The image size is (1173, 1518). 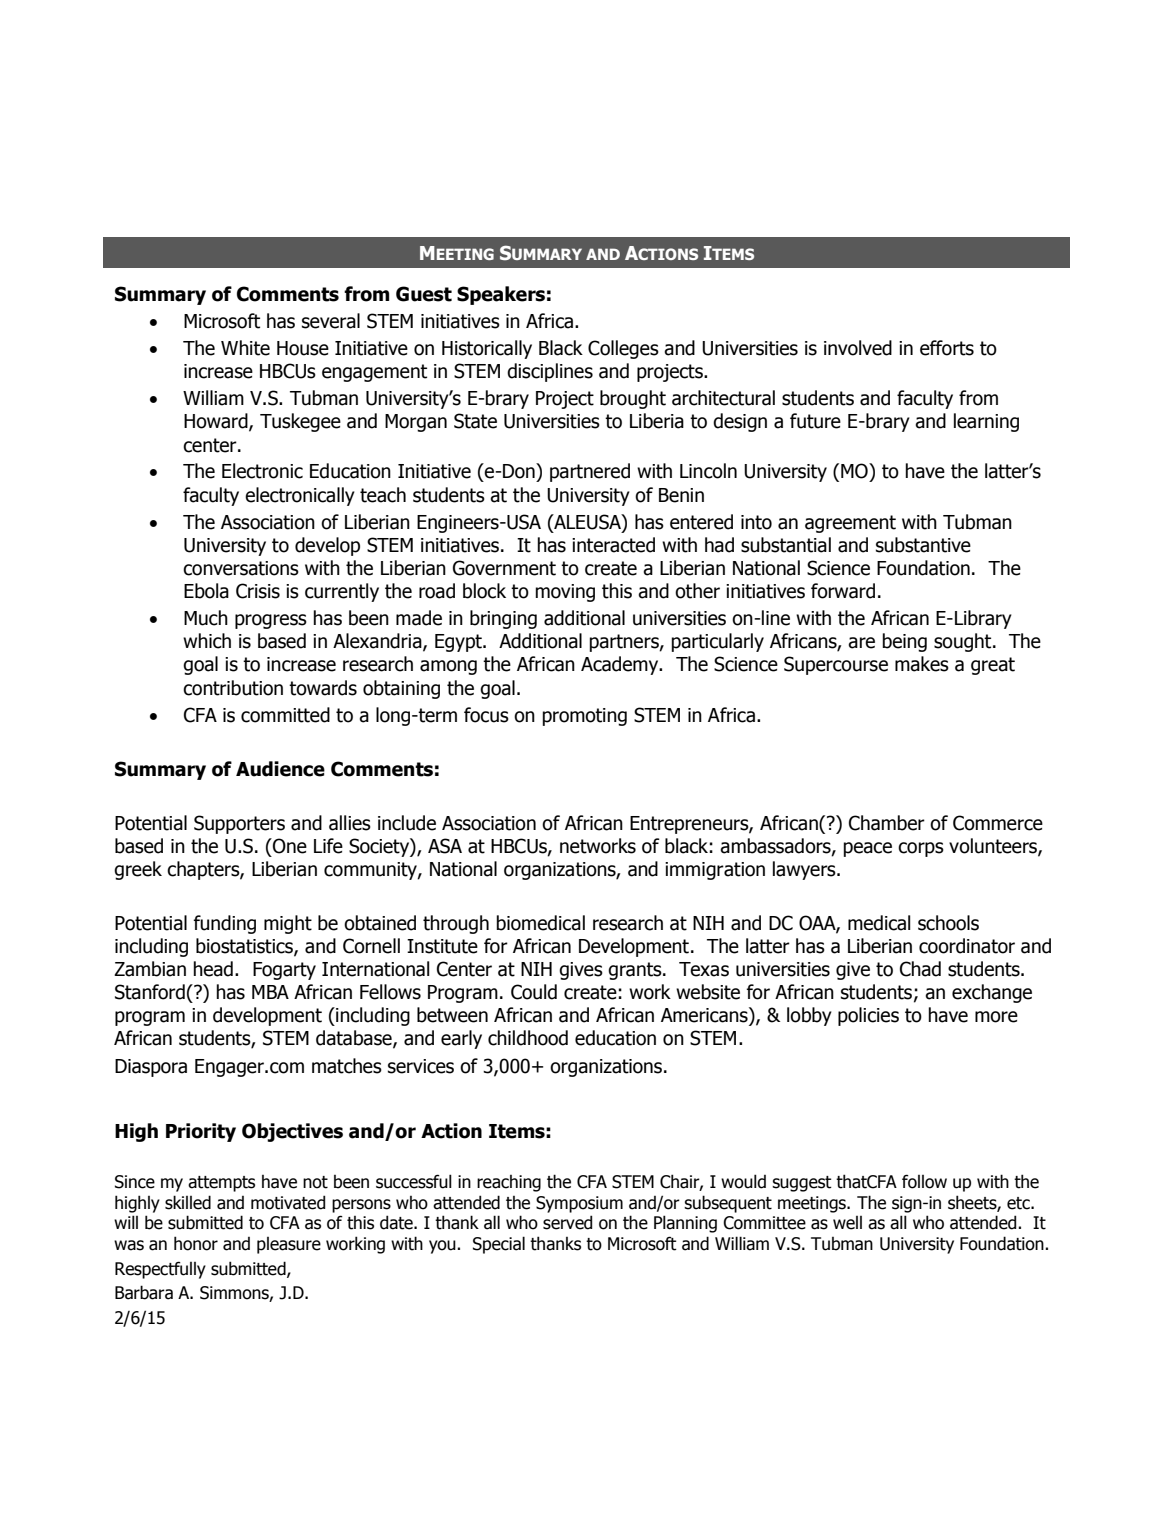 What do you see at coordinates (207, 641) in the screenshot?
I see `which` at bounding box center [207, 641].
